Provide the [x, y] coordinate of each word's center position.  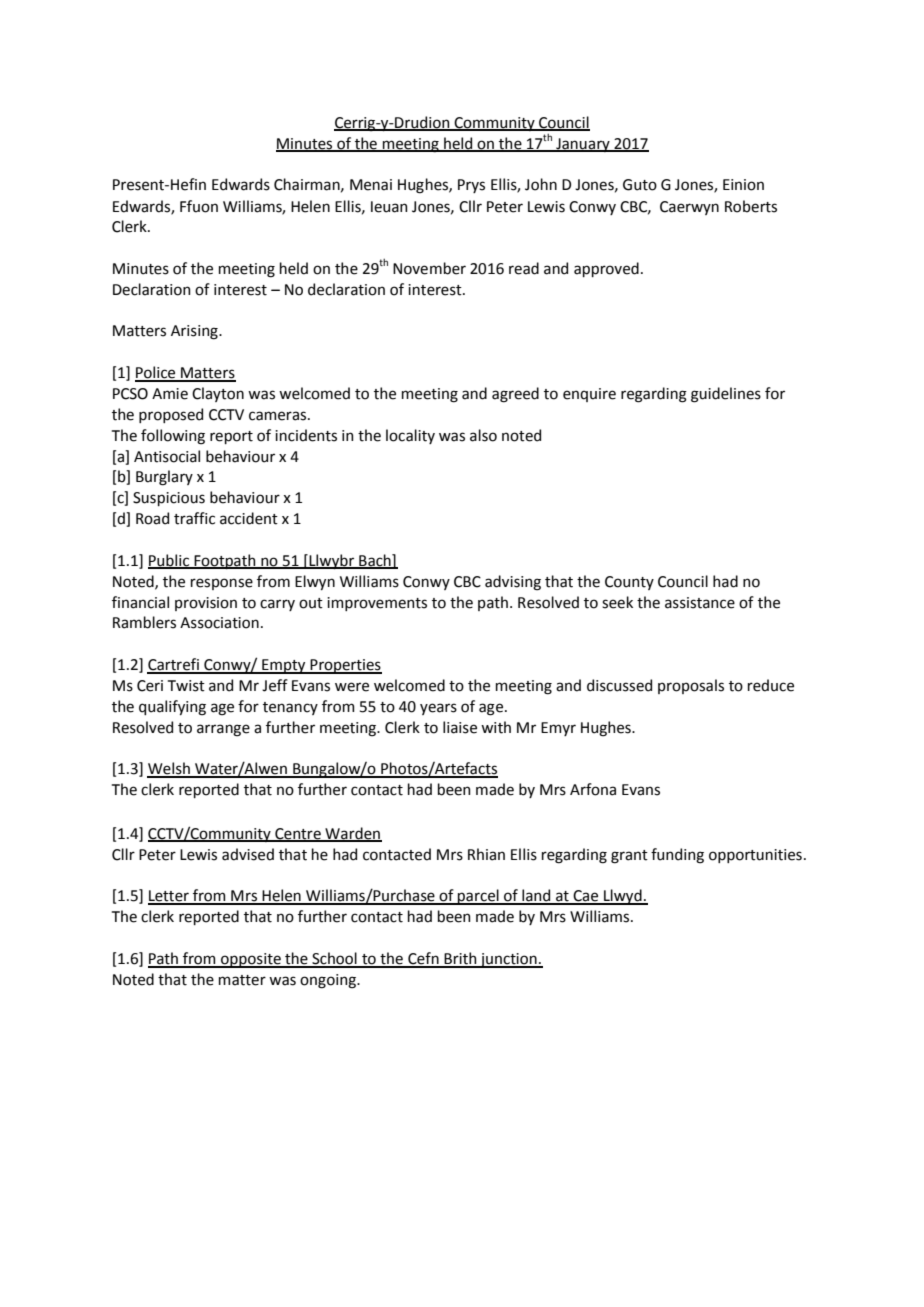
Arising [195, 332]
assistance [700, 603]
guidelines [726, 395]
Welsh [169, 769]
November [429, 268]
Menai [371, 185]
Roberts [751, 206]
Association [219, 623]
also [483, 435]
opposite [251, 960]
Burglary [164, 478]
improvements [377, 604]
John [541, 184]
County [629, 583]
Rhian [486, 854]
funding [677, 856]
